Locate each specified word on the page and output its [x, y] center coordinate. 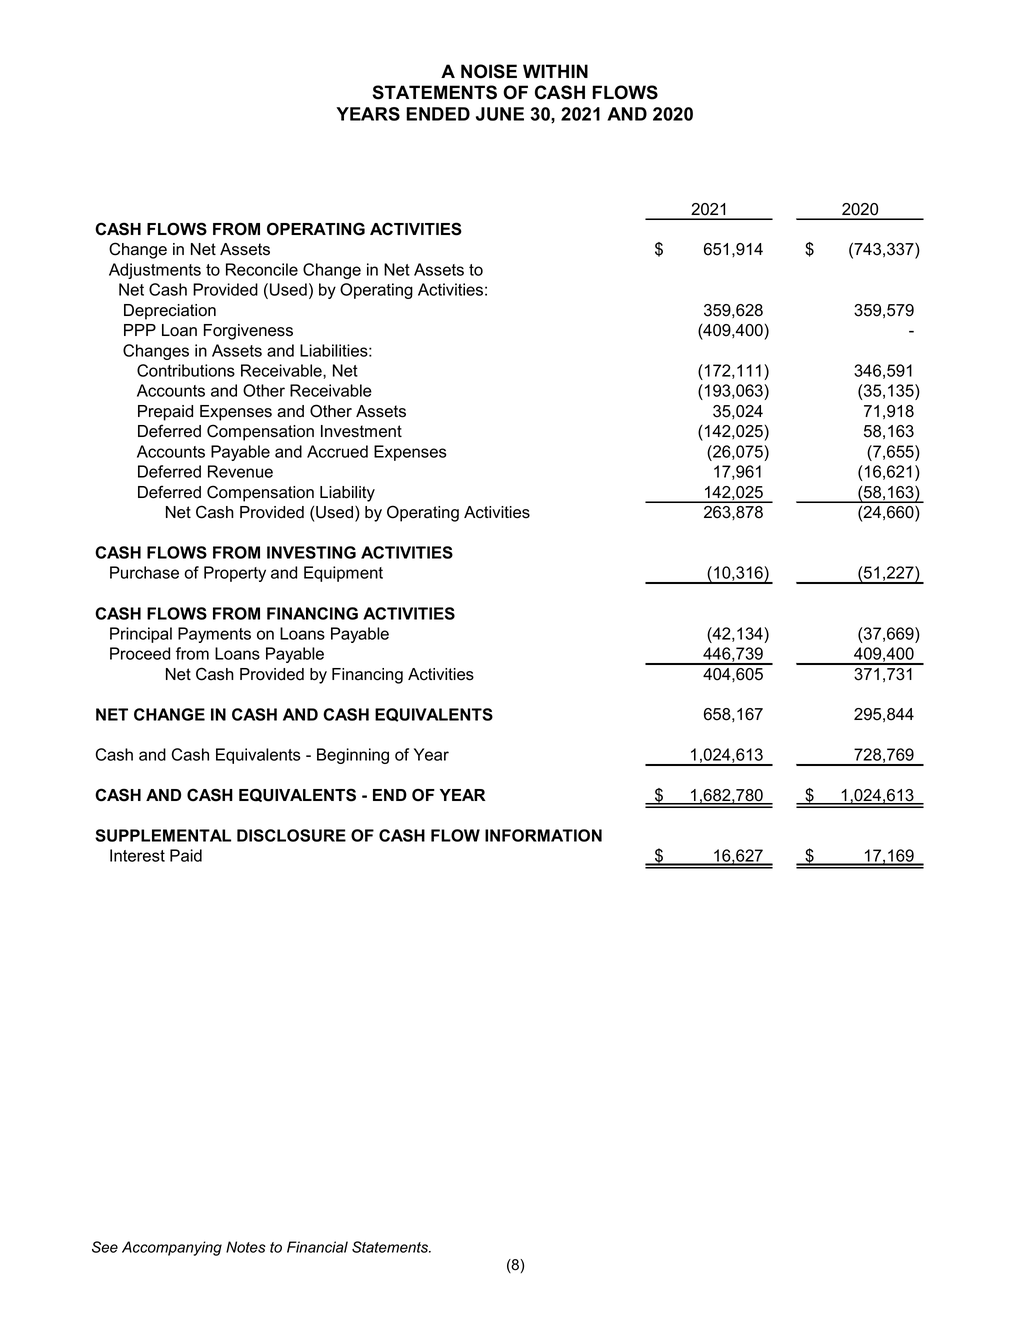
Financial [317, 1247]
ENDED [438, 114]
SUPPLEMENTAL [163, 835]
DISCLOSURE [291, 835]
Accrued [337, 451]
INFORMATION [543, 835]
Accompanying [172, 1248]
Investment [361, 431]
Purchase [144, 572]
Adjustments [155, 271]
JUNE [500, 114]
